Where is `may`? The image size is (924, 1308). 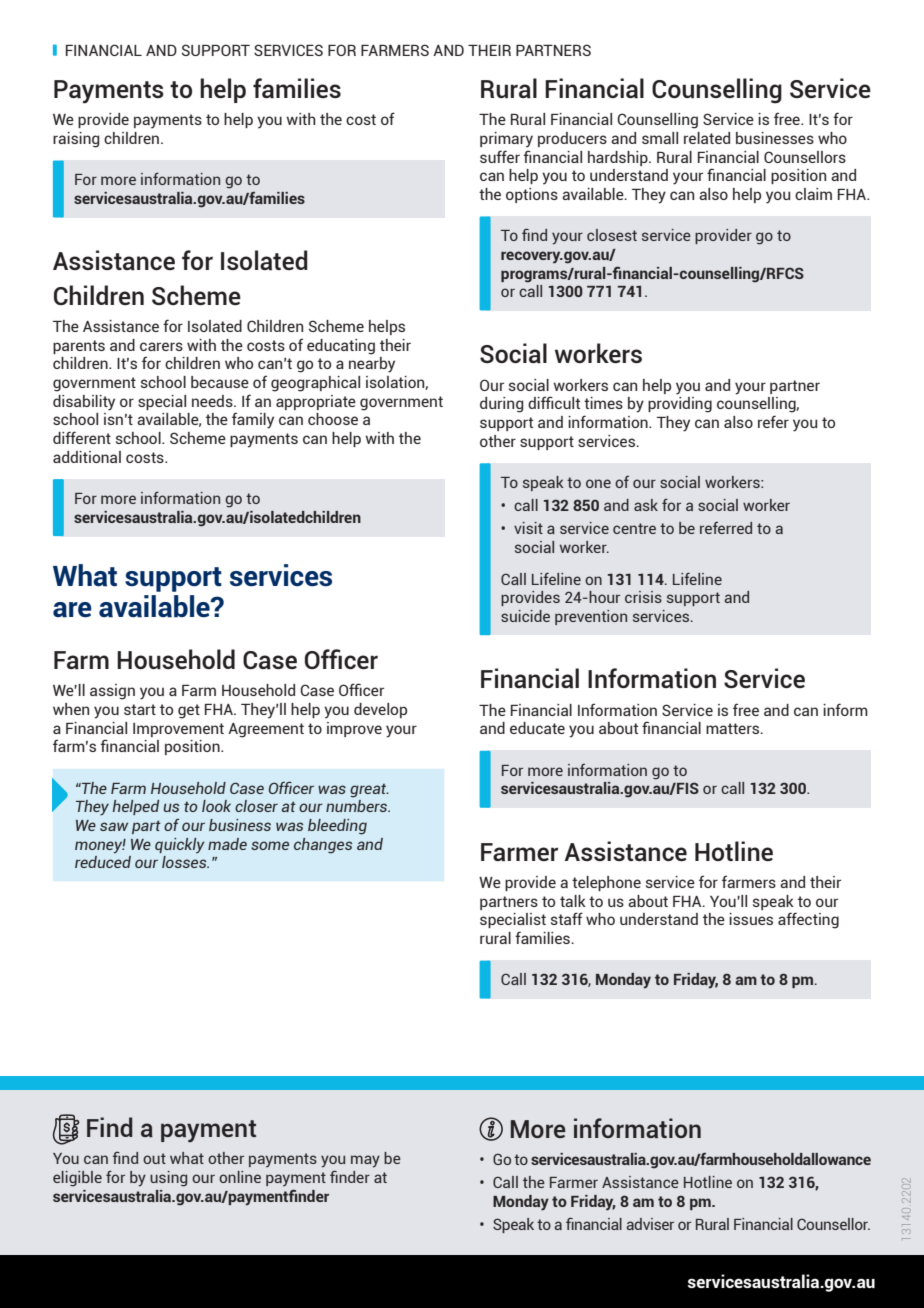
may is located at coordinates (365, 1161).
